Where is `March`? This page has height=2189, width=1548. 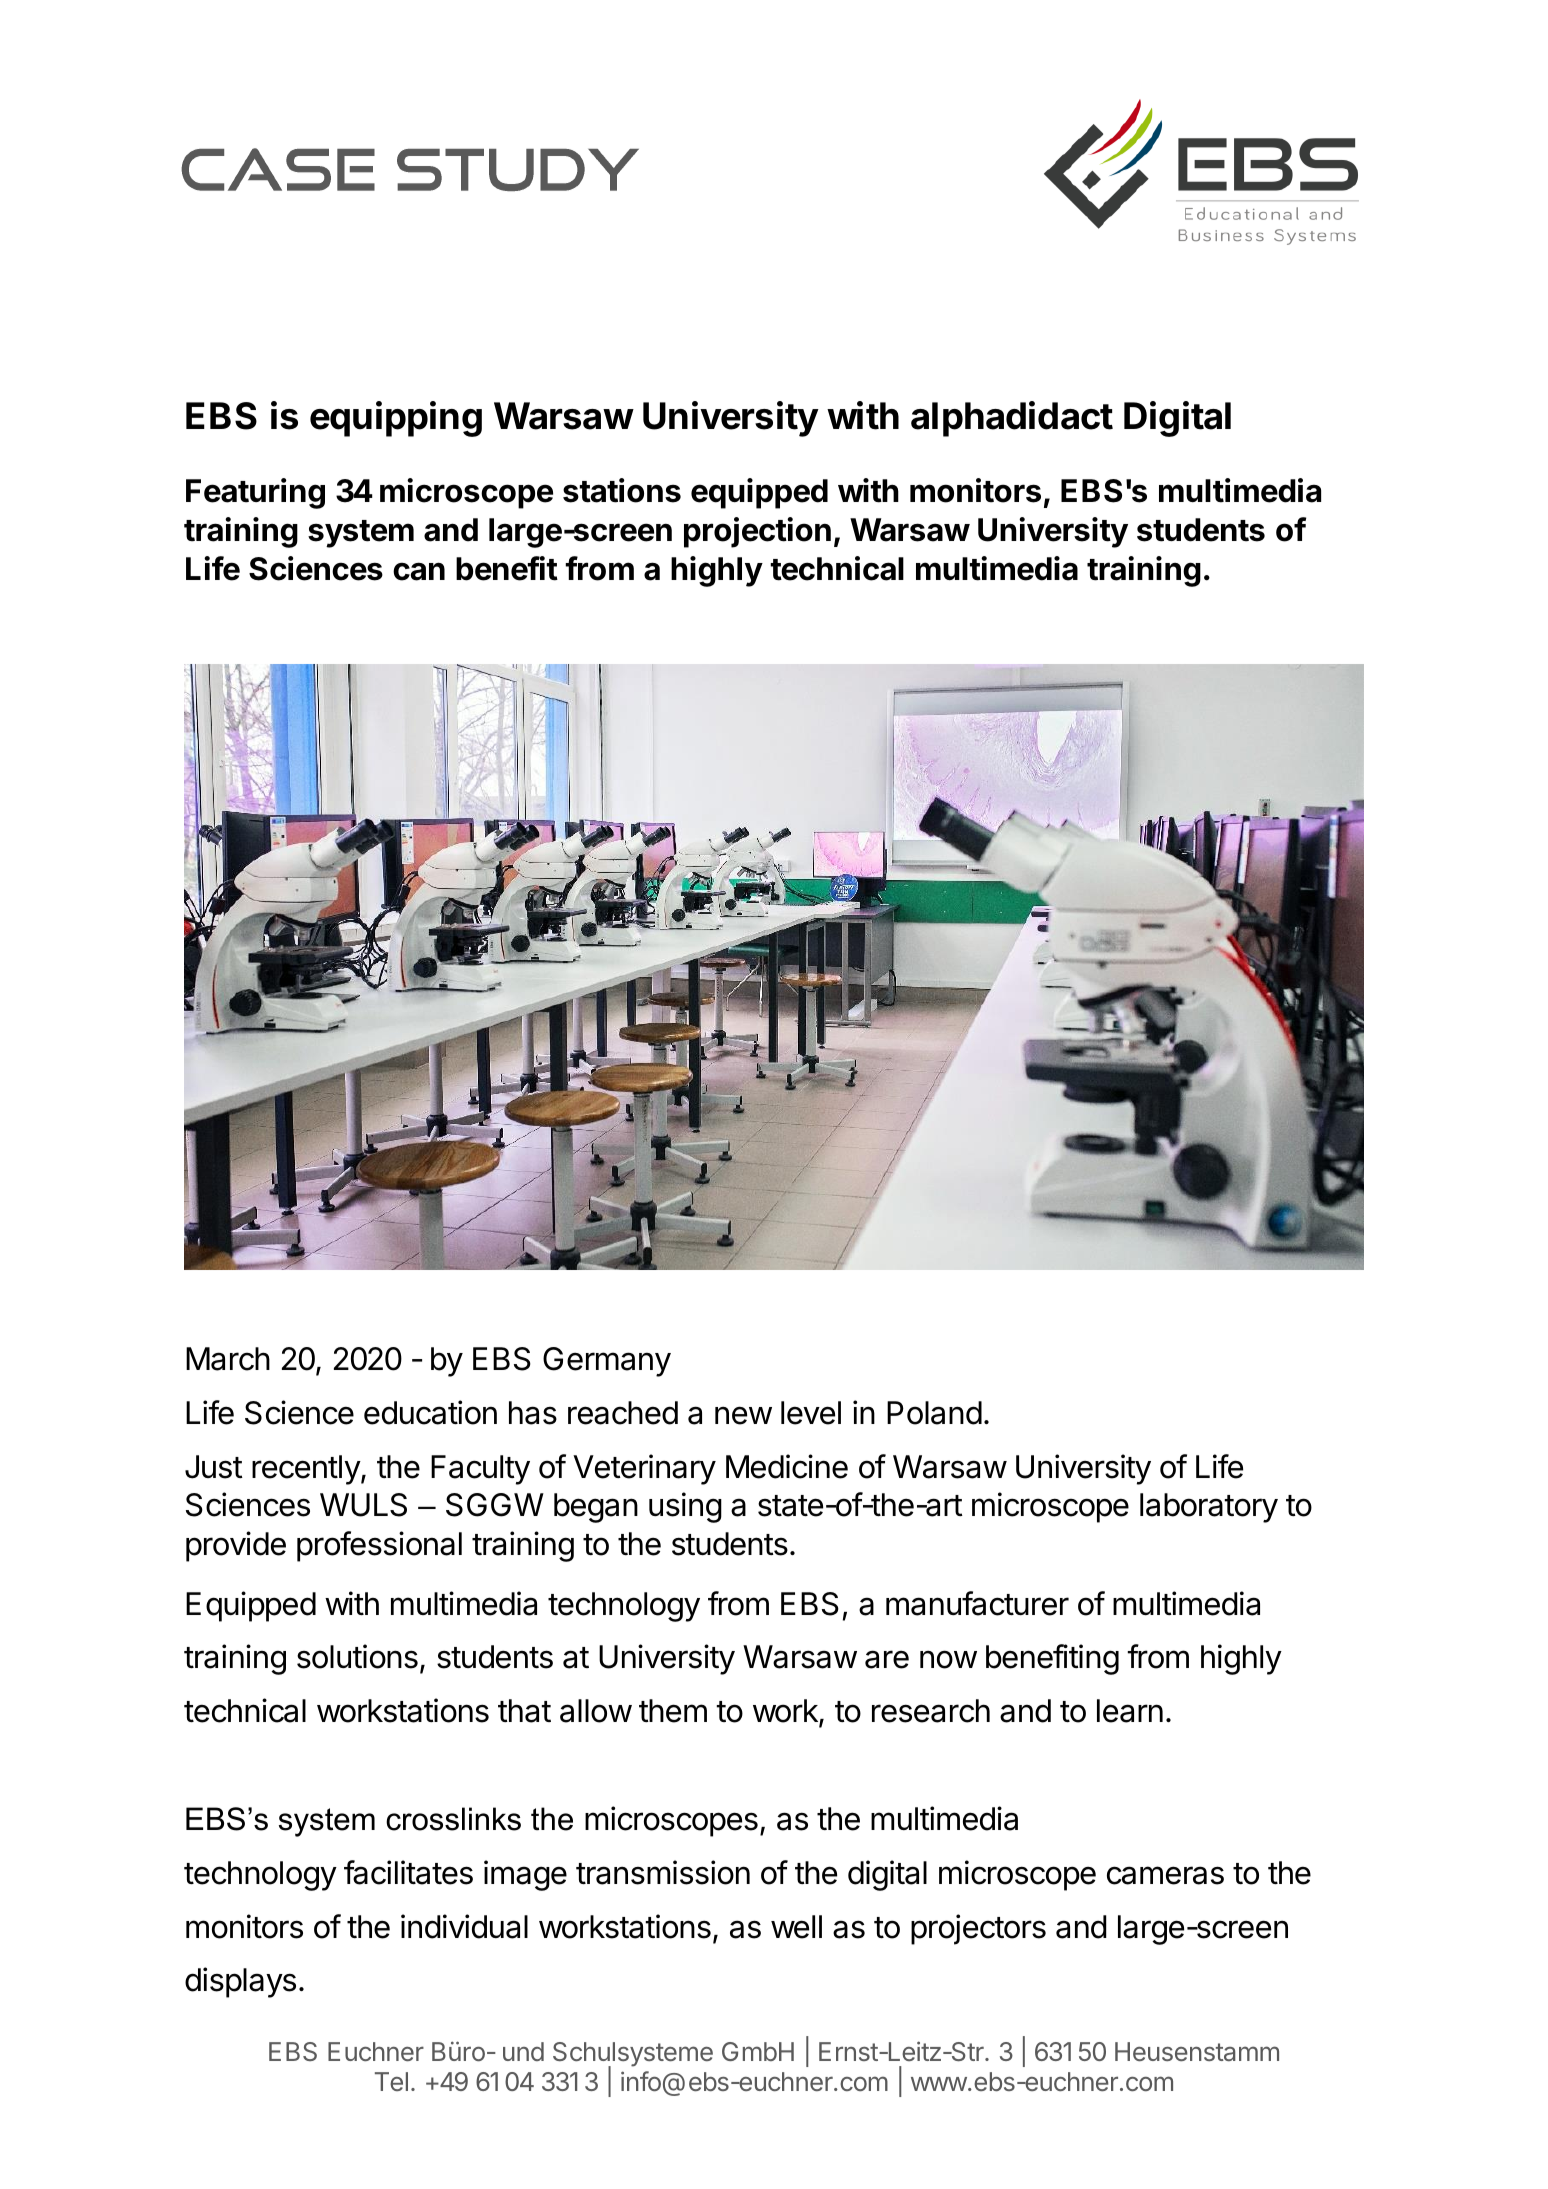 March is located at coordinates (228, 1359).
